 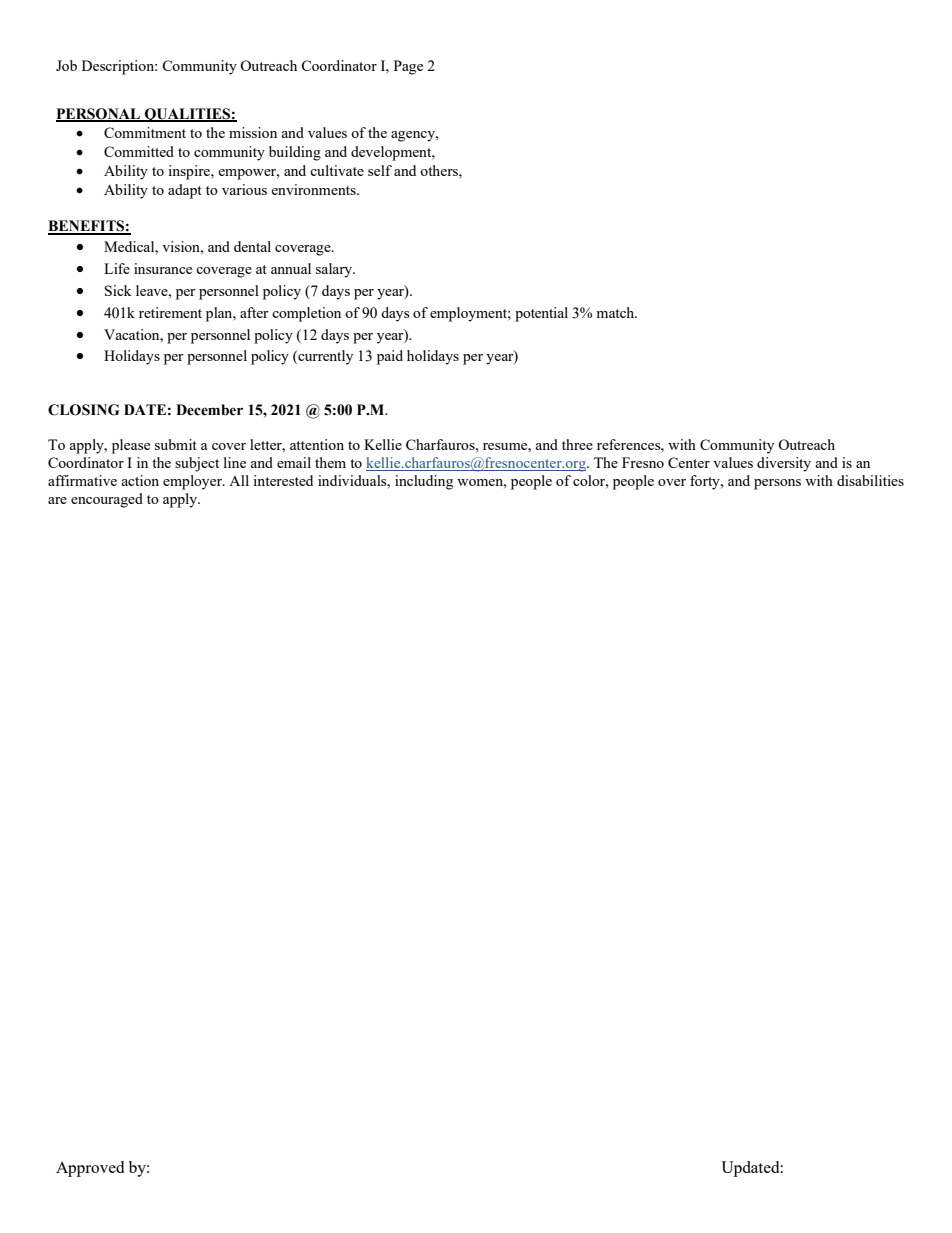 I want to click on Approved, so click(x=90, y=1169).
